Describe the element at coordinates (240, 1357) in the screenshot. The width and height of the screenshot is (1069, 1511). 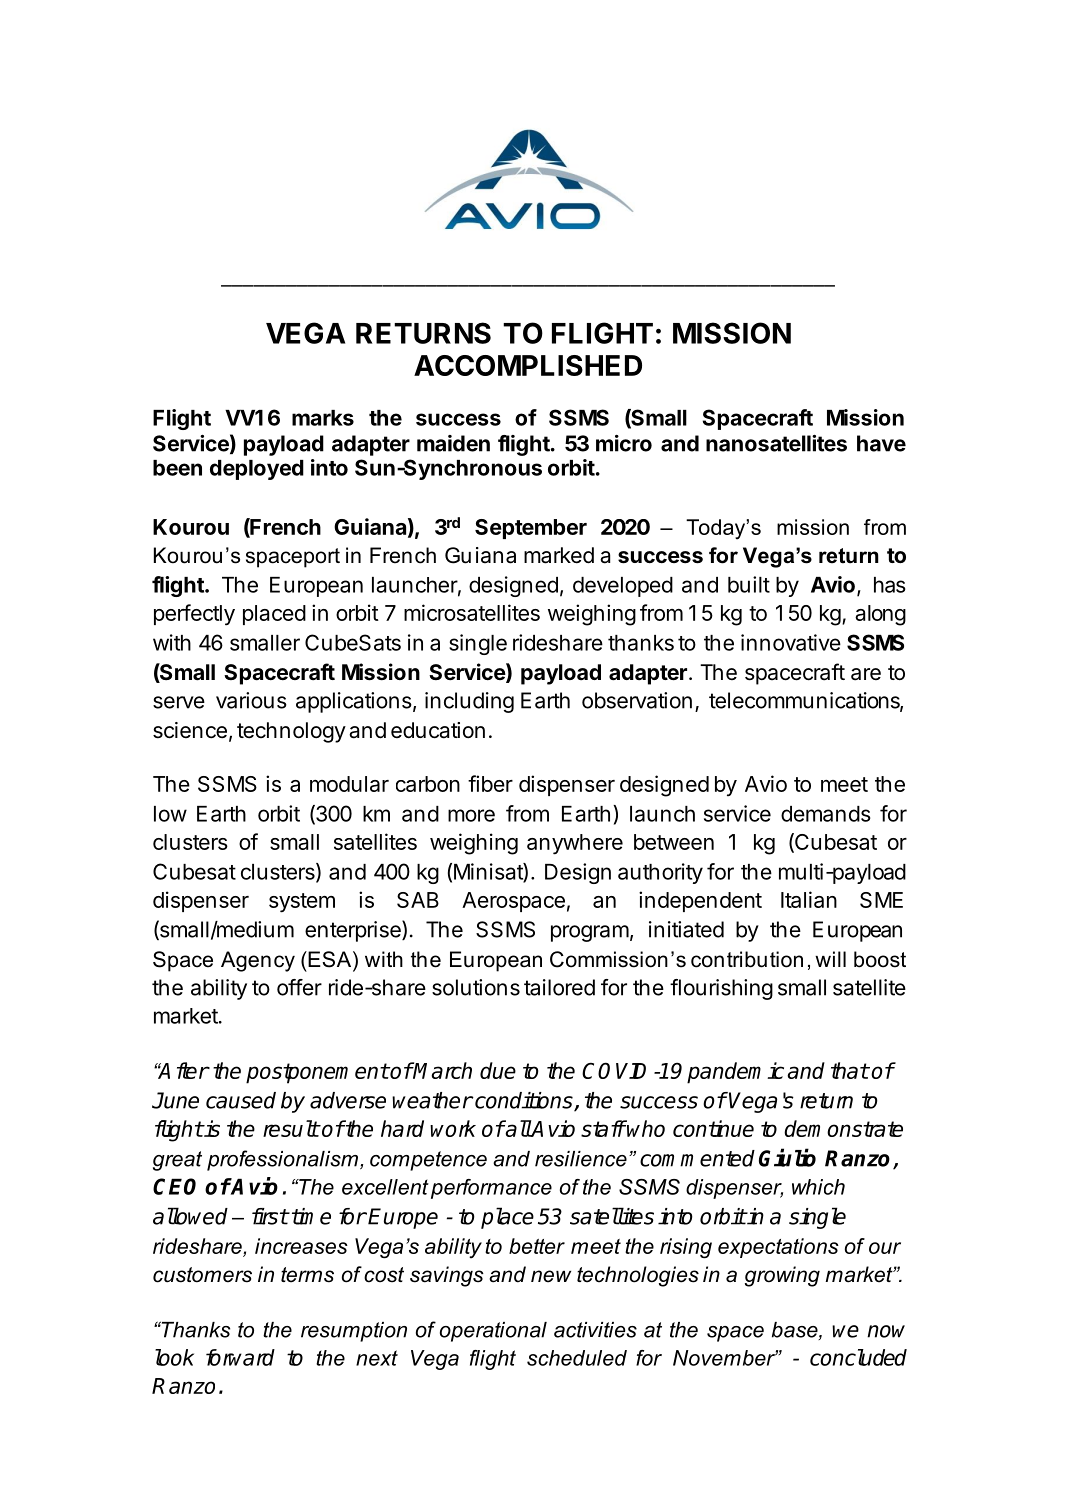
I see `forward` at that location.
